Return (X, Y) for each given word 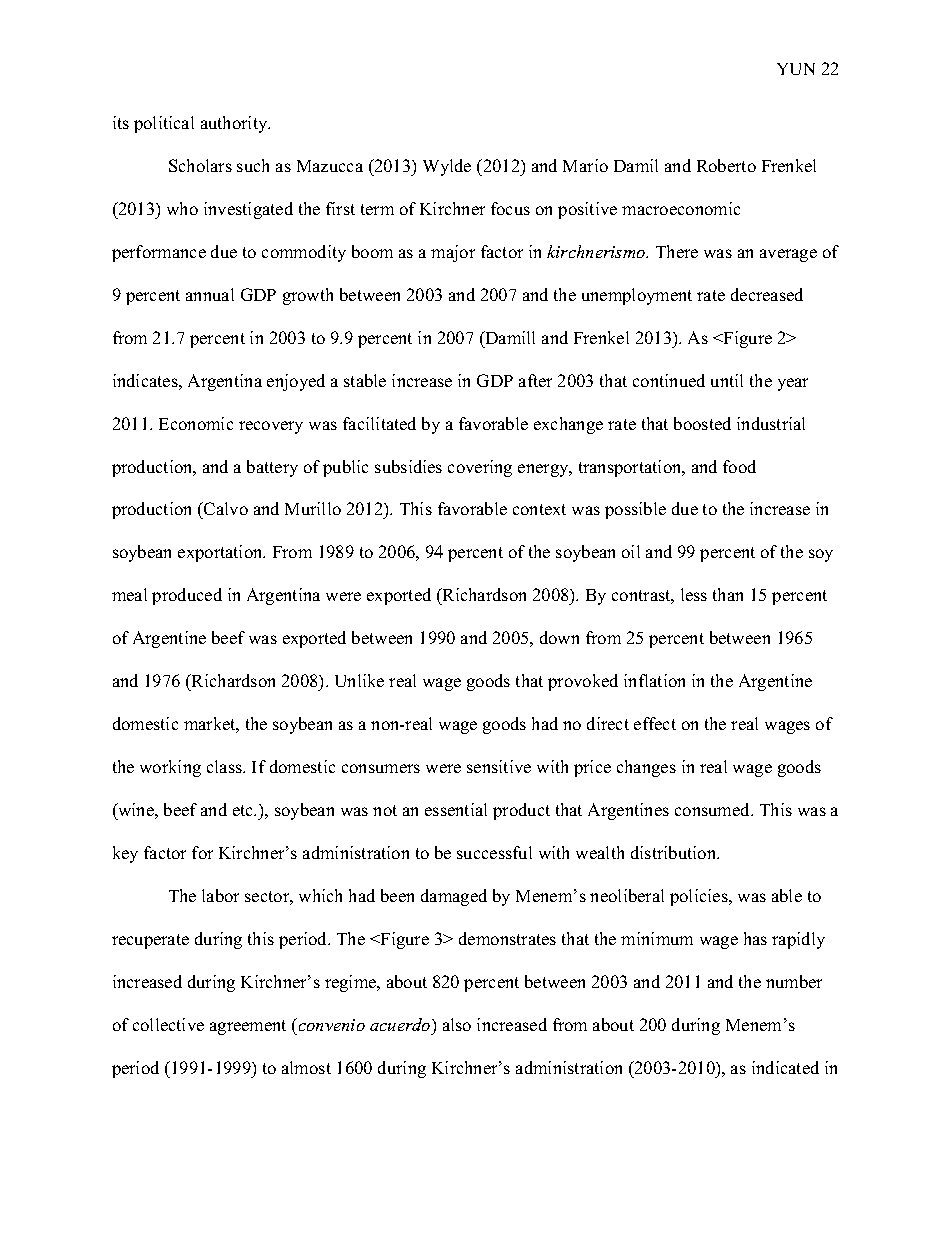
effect (655, 723)
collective (168, 1024)
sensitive (499, 766)
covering (480, 468)
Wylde (447, 167)
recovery (271, 427)
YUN (796, 69)
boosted (702, 423)
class (225, 766)
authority (235, 124)
